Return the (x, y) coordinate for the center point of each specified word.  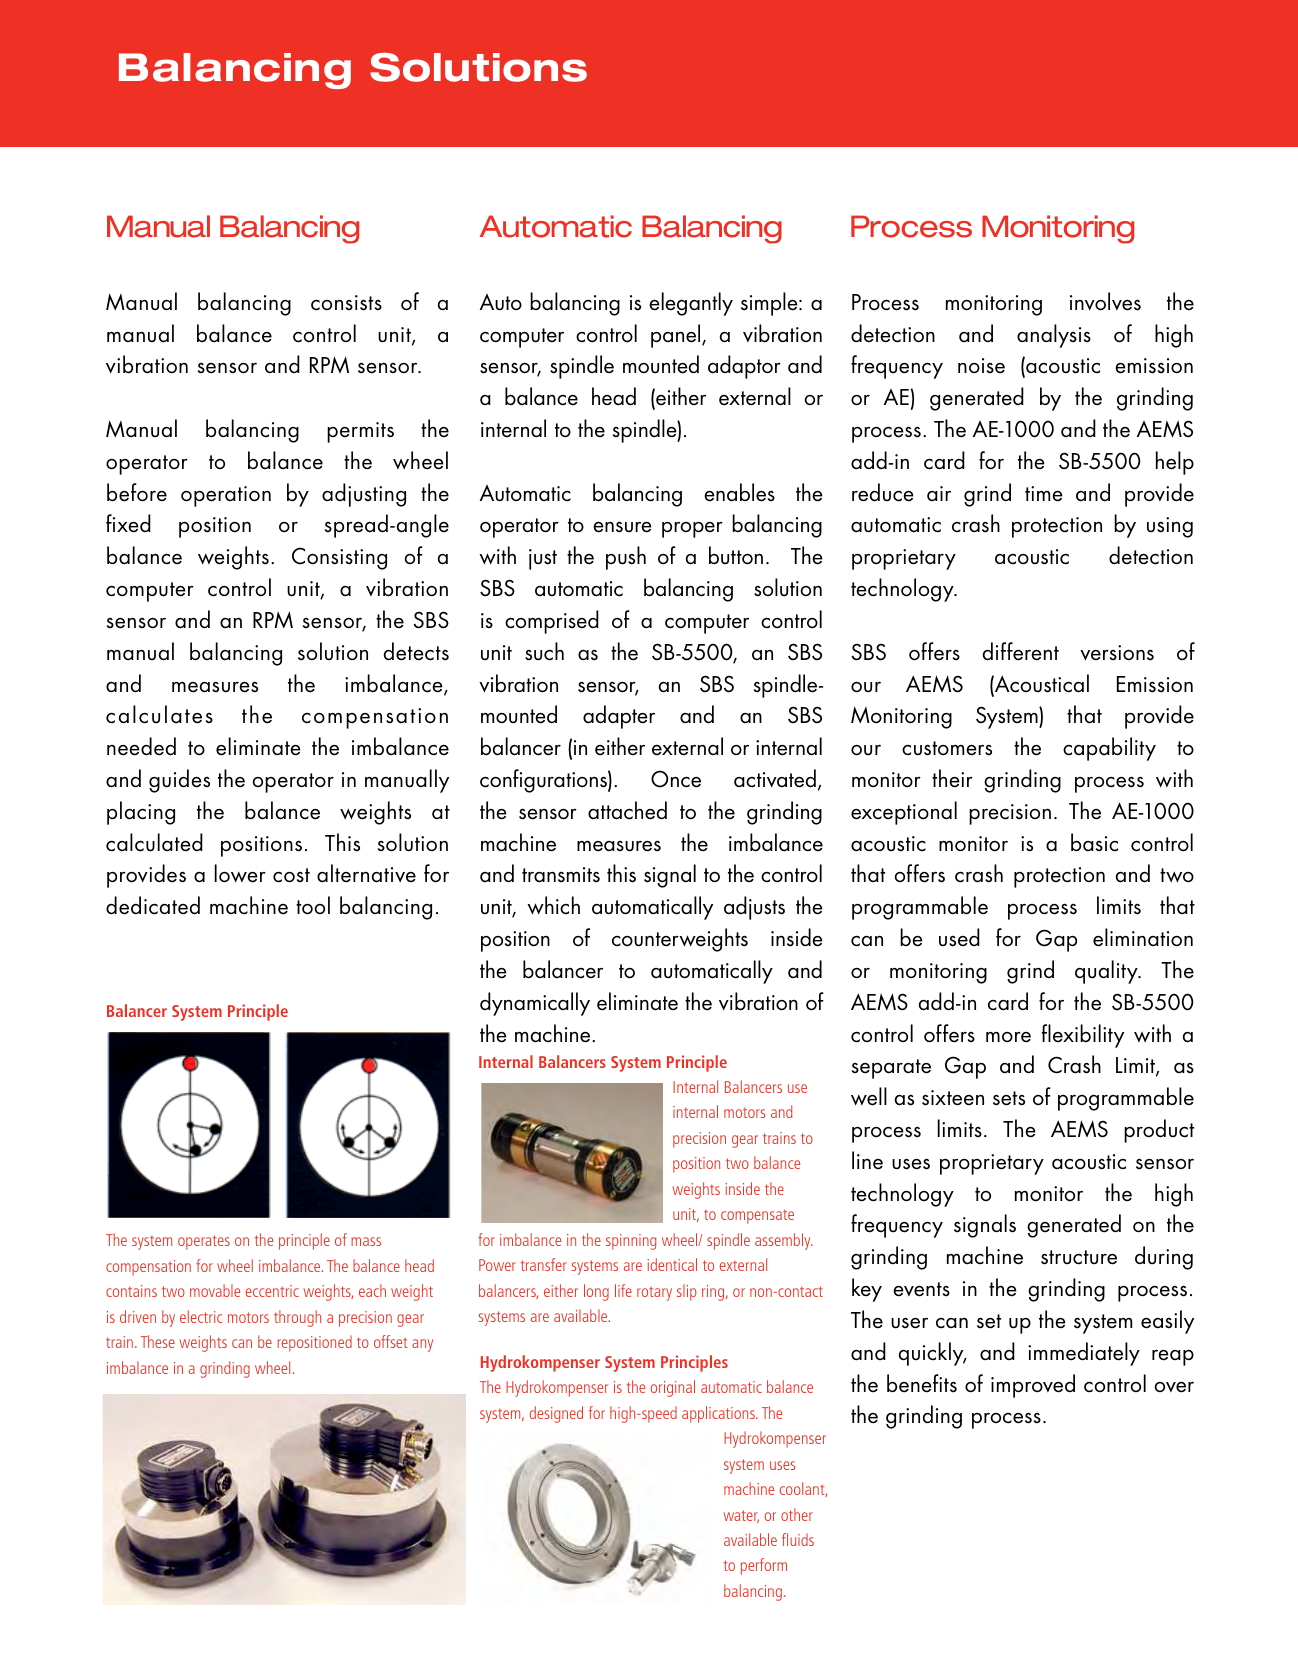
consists (346, 303)
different (1021, 651)
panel (677, 336)
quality (1107, 972)
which (553, 905)
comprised (552, 622)
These (158, 1341)
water (741, 1516)
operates (204, 1242)
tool (313, 905)
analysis (1054, 336)
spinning (631, 1242)
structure (1079, 1257)
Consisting (339, 558)
